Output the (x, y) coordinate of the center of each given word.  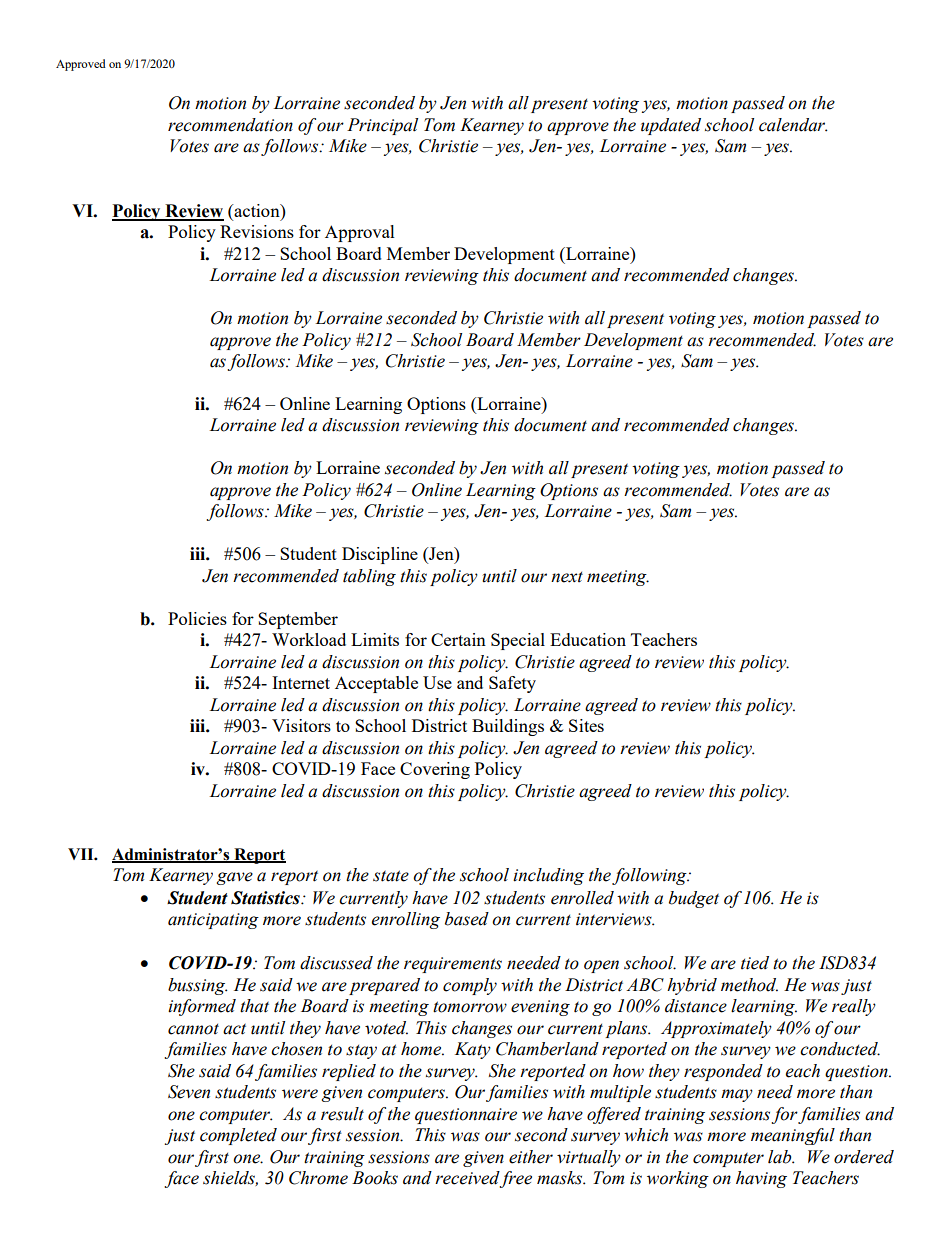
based (467, 919)
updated (671, 126)
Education (588, 639)
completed (238, 1136)
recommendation (230, 125)
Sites (586, 725)
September (298, 620)
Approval (360, 233)
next (567, 577)
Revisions (257, 231)
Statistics (266, 898)
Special (518, 641)
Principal (382, 126)
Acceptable (376, 684)
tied (755, 963)
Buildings (508, 727)
